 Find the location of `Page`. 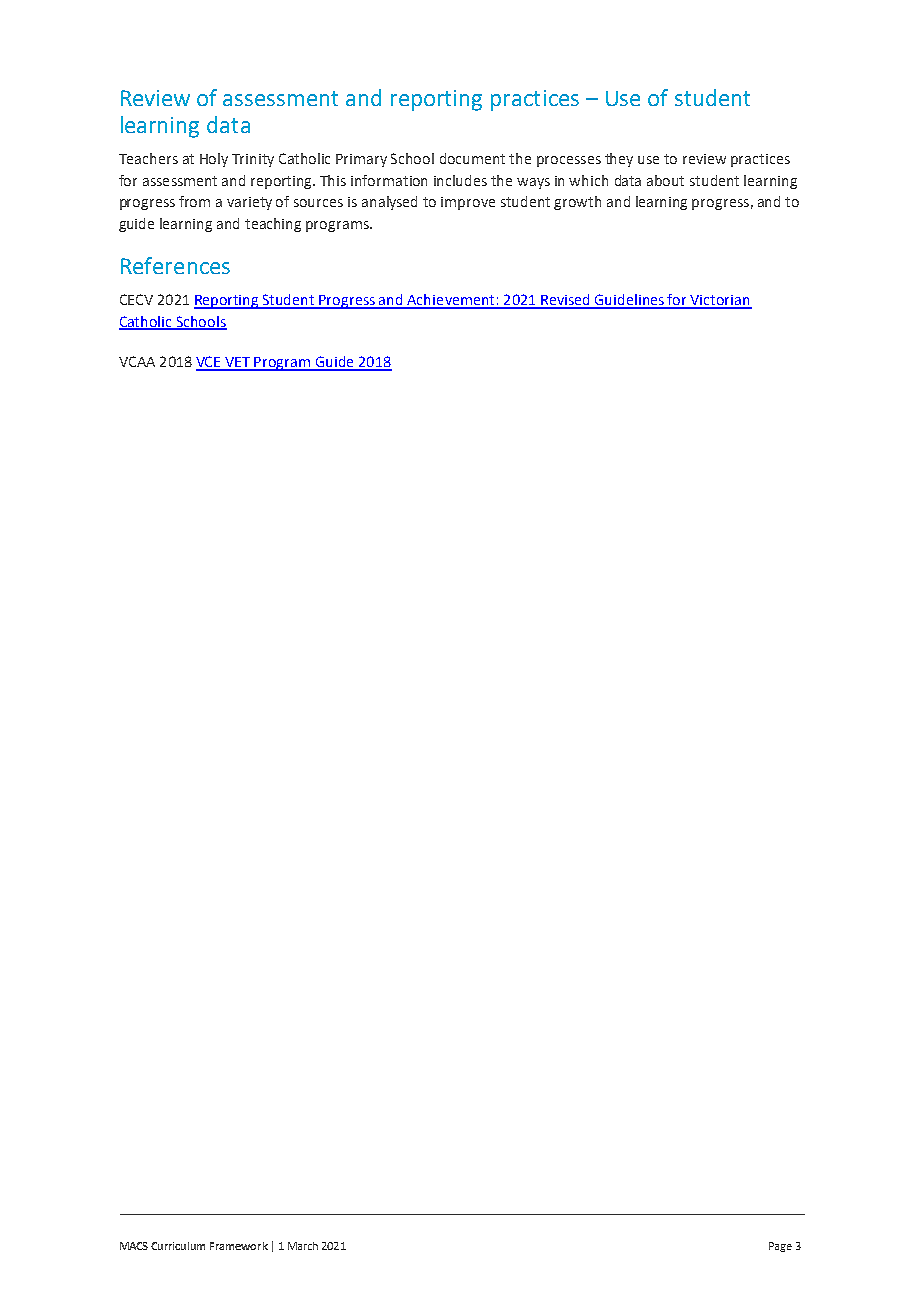

Page is located at coordinates (780, 1247).
